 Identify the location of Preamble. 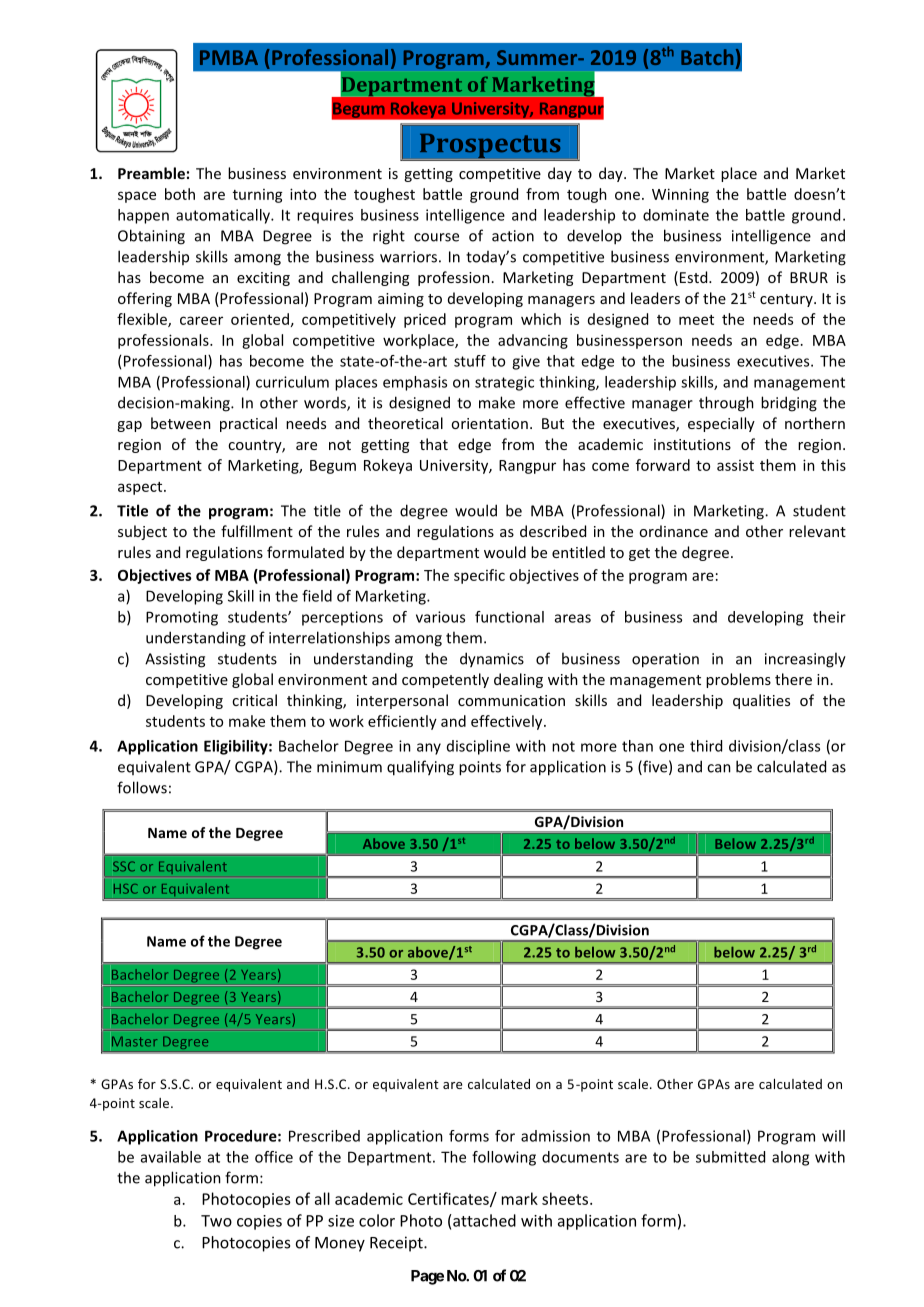
(151, 173).
